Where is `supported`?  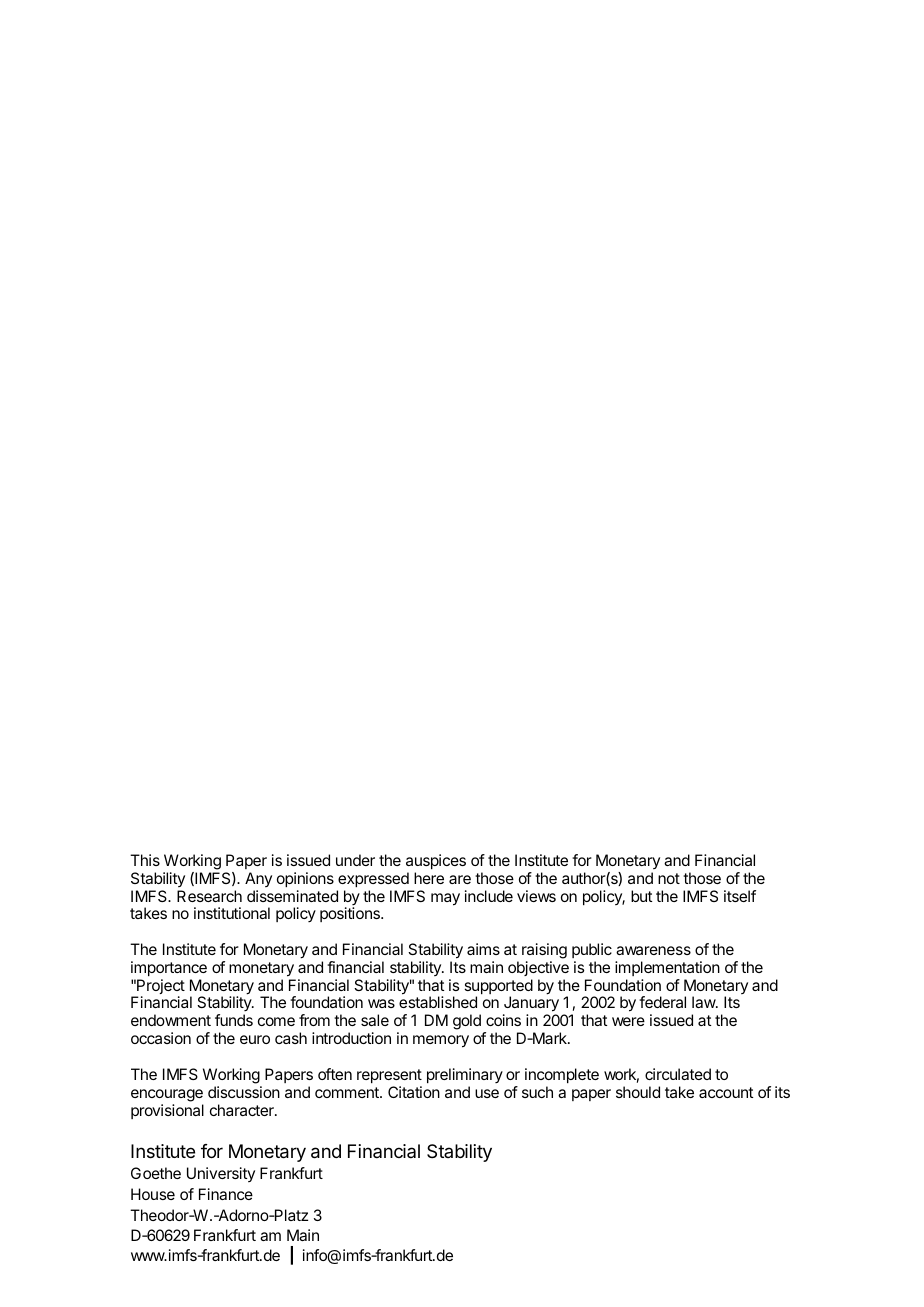 supported is located at coordinates (498, 988).
